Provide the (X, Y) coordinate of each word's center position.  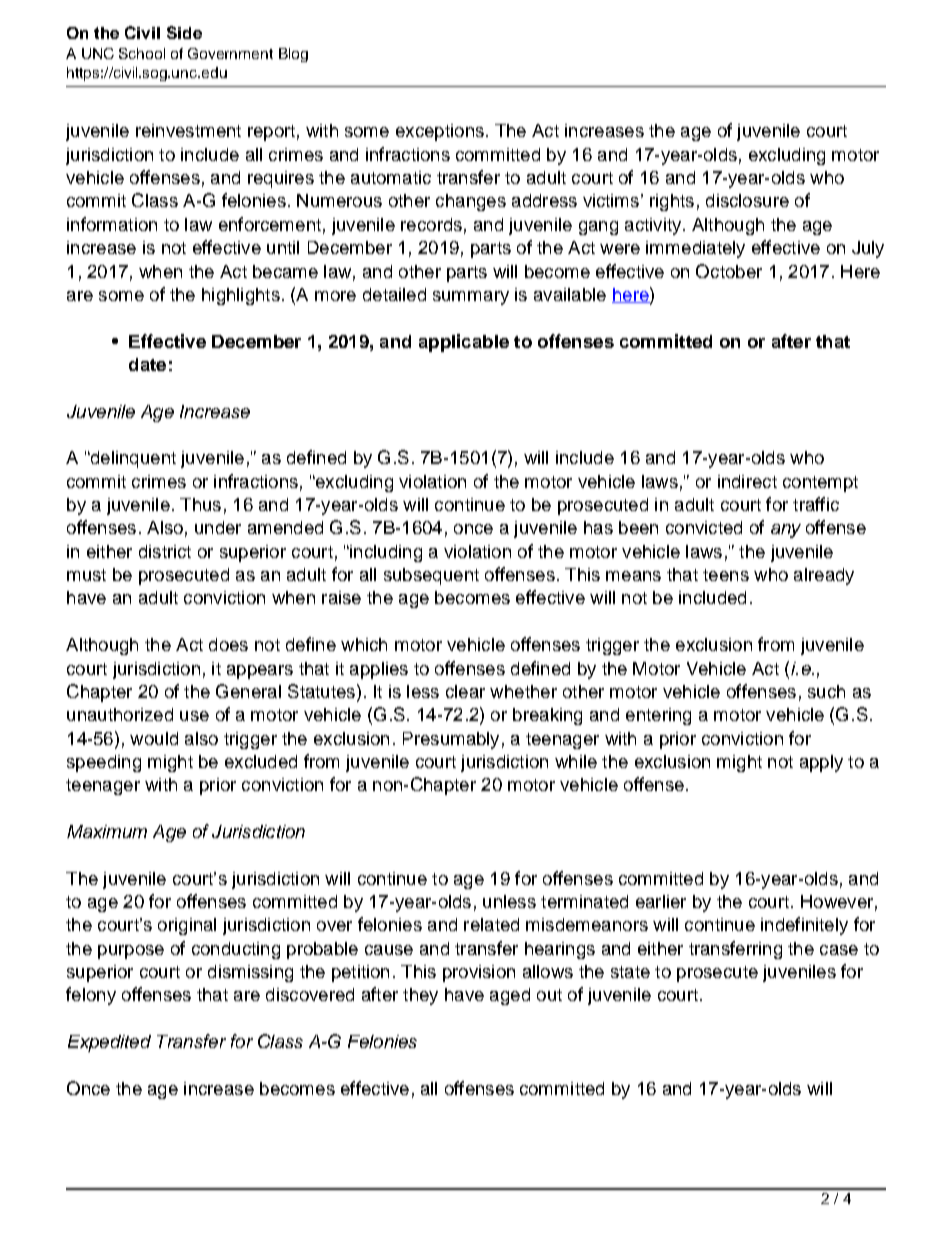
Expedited (109, 1043)
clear (465, 691)
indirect (747, 481)
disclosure (747, 200)
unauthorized (120, 714)
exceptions (440, 132)
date (147, 364)
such (826, 691)
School (142, 53)
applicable (464, 343)
